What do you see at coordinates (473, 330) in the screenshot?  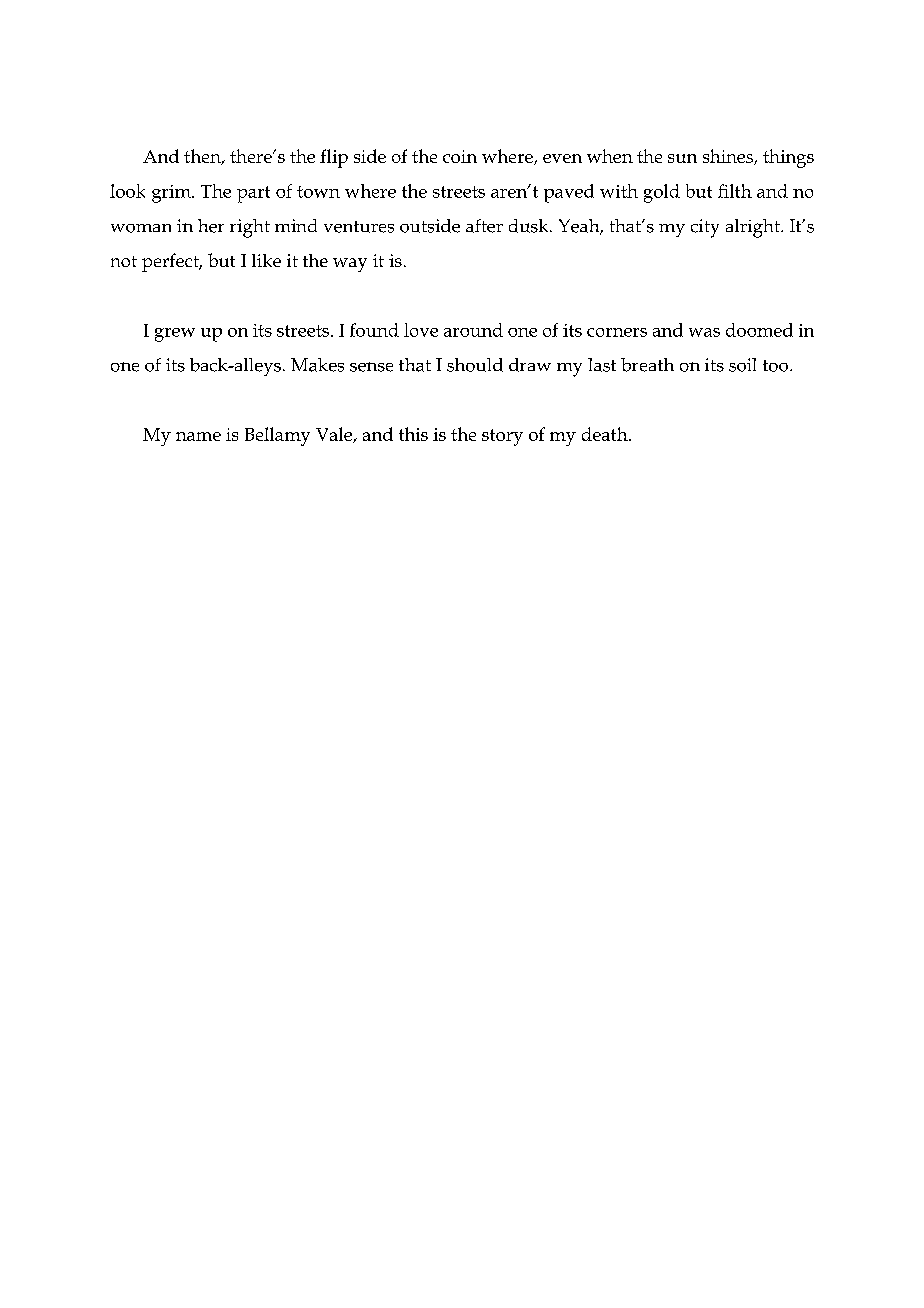 I see `around` at bounding box center [473, 330].
